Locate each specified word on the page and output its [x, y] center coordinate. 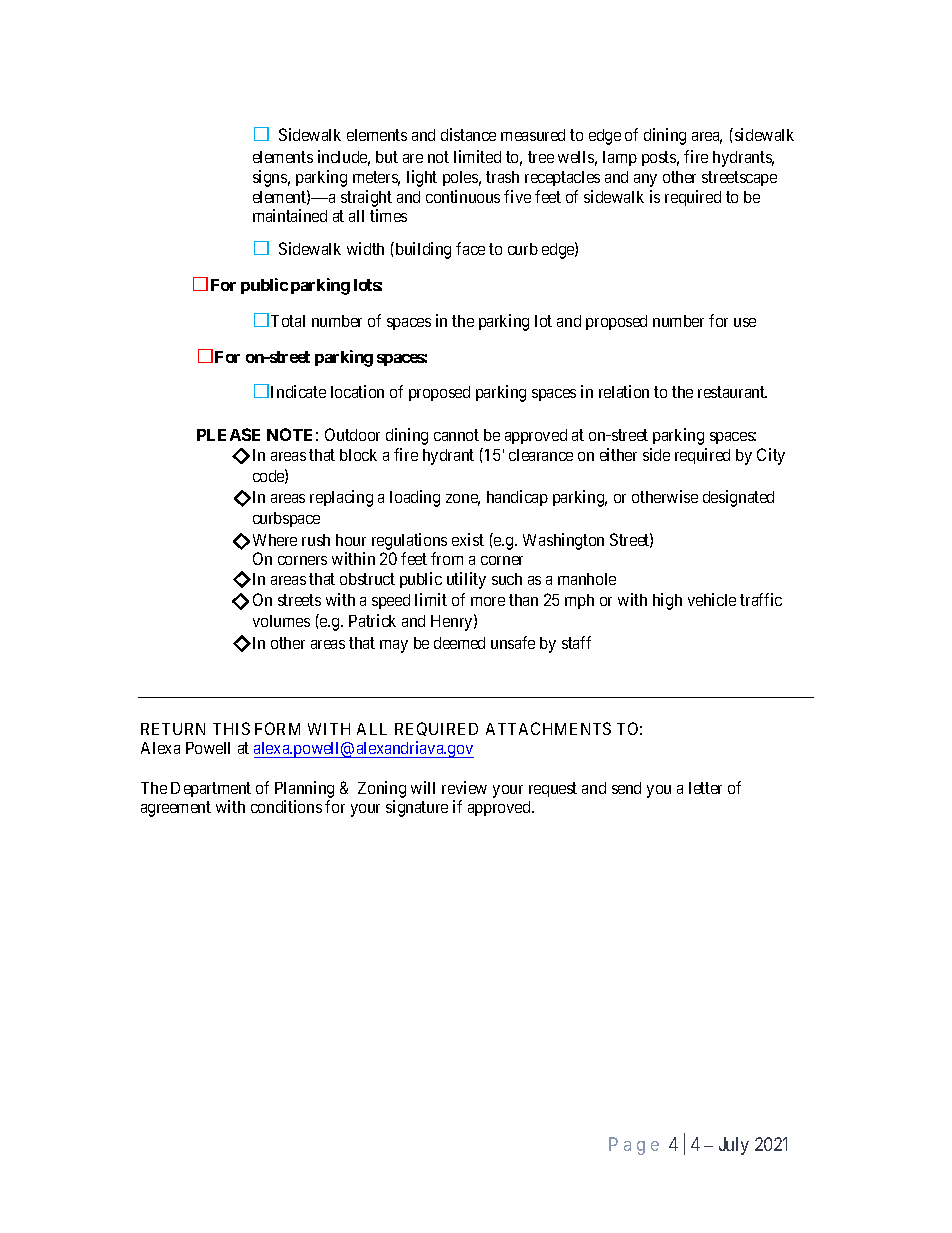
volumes [281, 621]
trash [502, 177]
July [734, 1146]
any [645, 180]
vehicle [712, 599]
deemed [459, 643]
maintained [290, 215]
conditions [286, 806]
